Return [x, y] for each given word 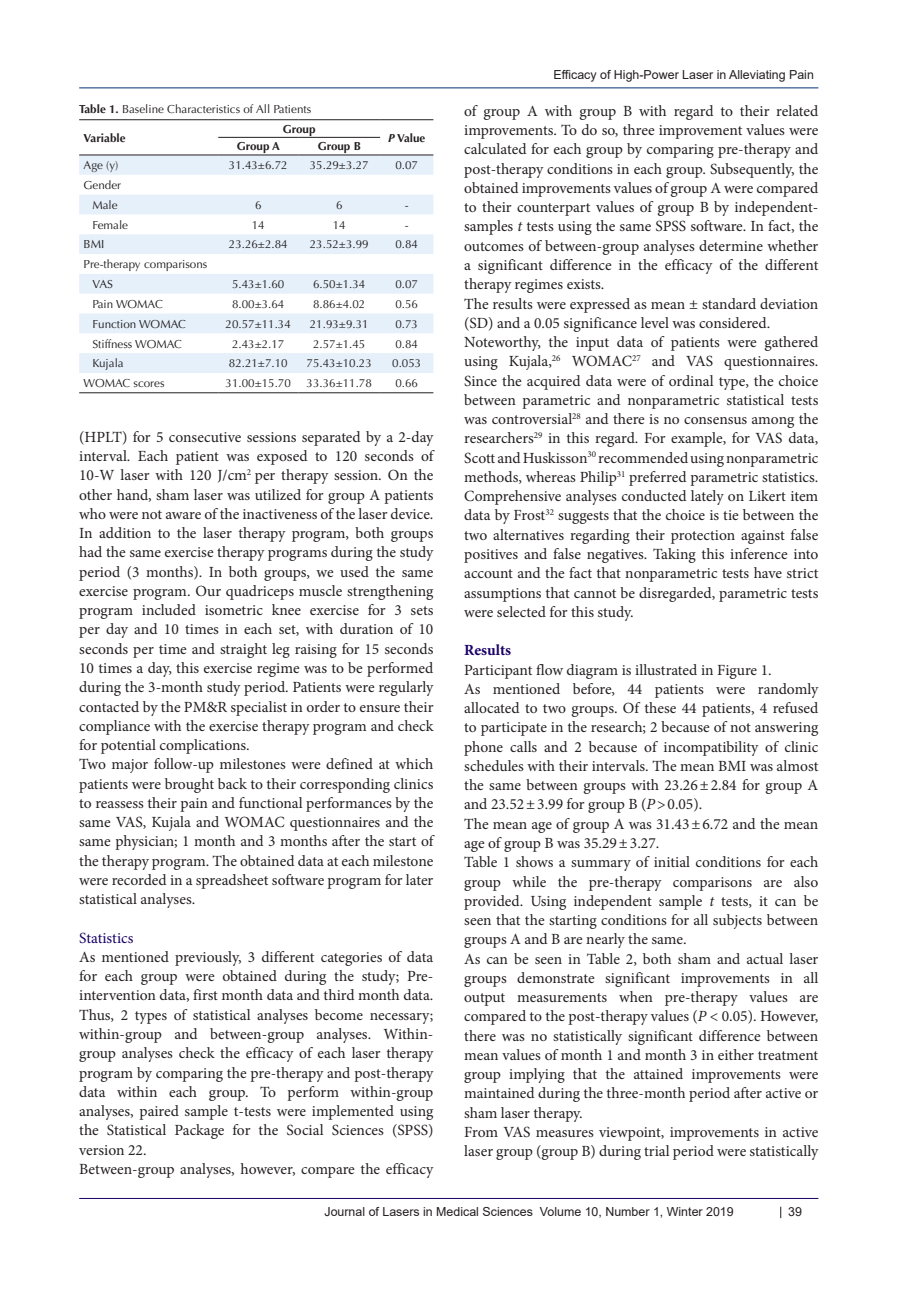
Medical [457, 1211]
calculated [495, 148]
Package [199, 1131]
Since [480, 380]
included [169, 609]
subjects [737, 921]
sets [422, 610]
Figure [737, 672]
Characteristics [203, 108]
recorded [139, 879]
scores [149, 384]
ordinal [691, 380]
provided [493, 902]
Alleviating [757, 76]
